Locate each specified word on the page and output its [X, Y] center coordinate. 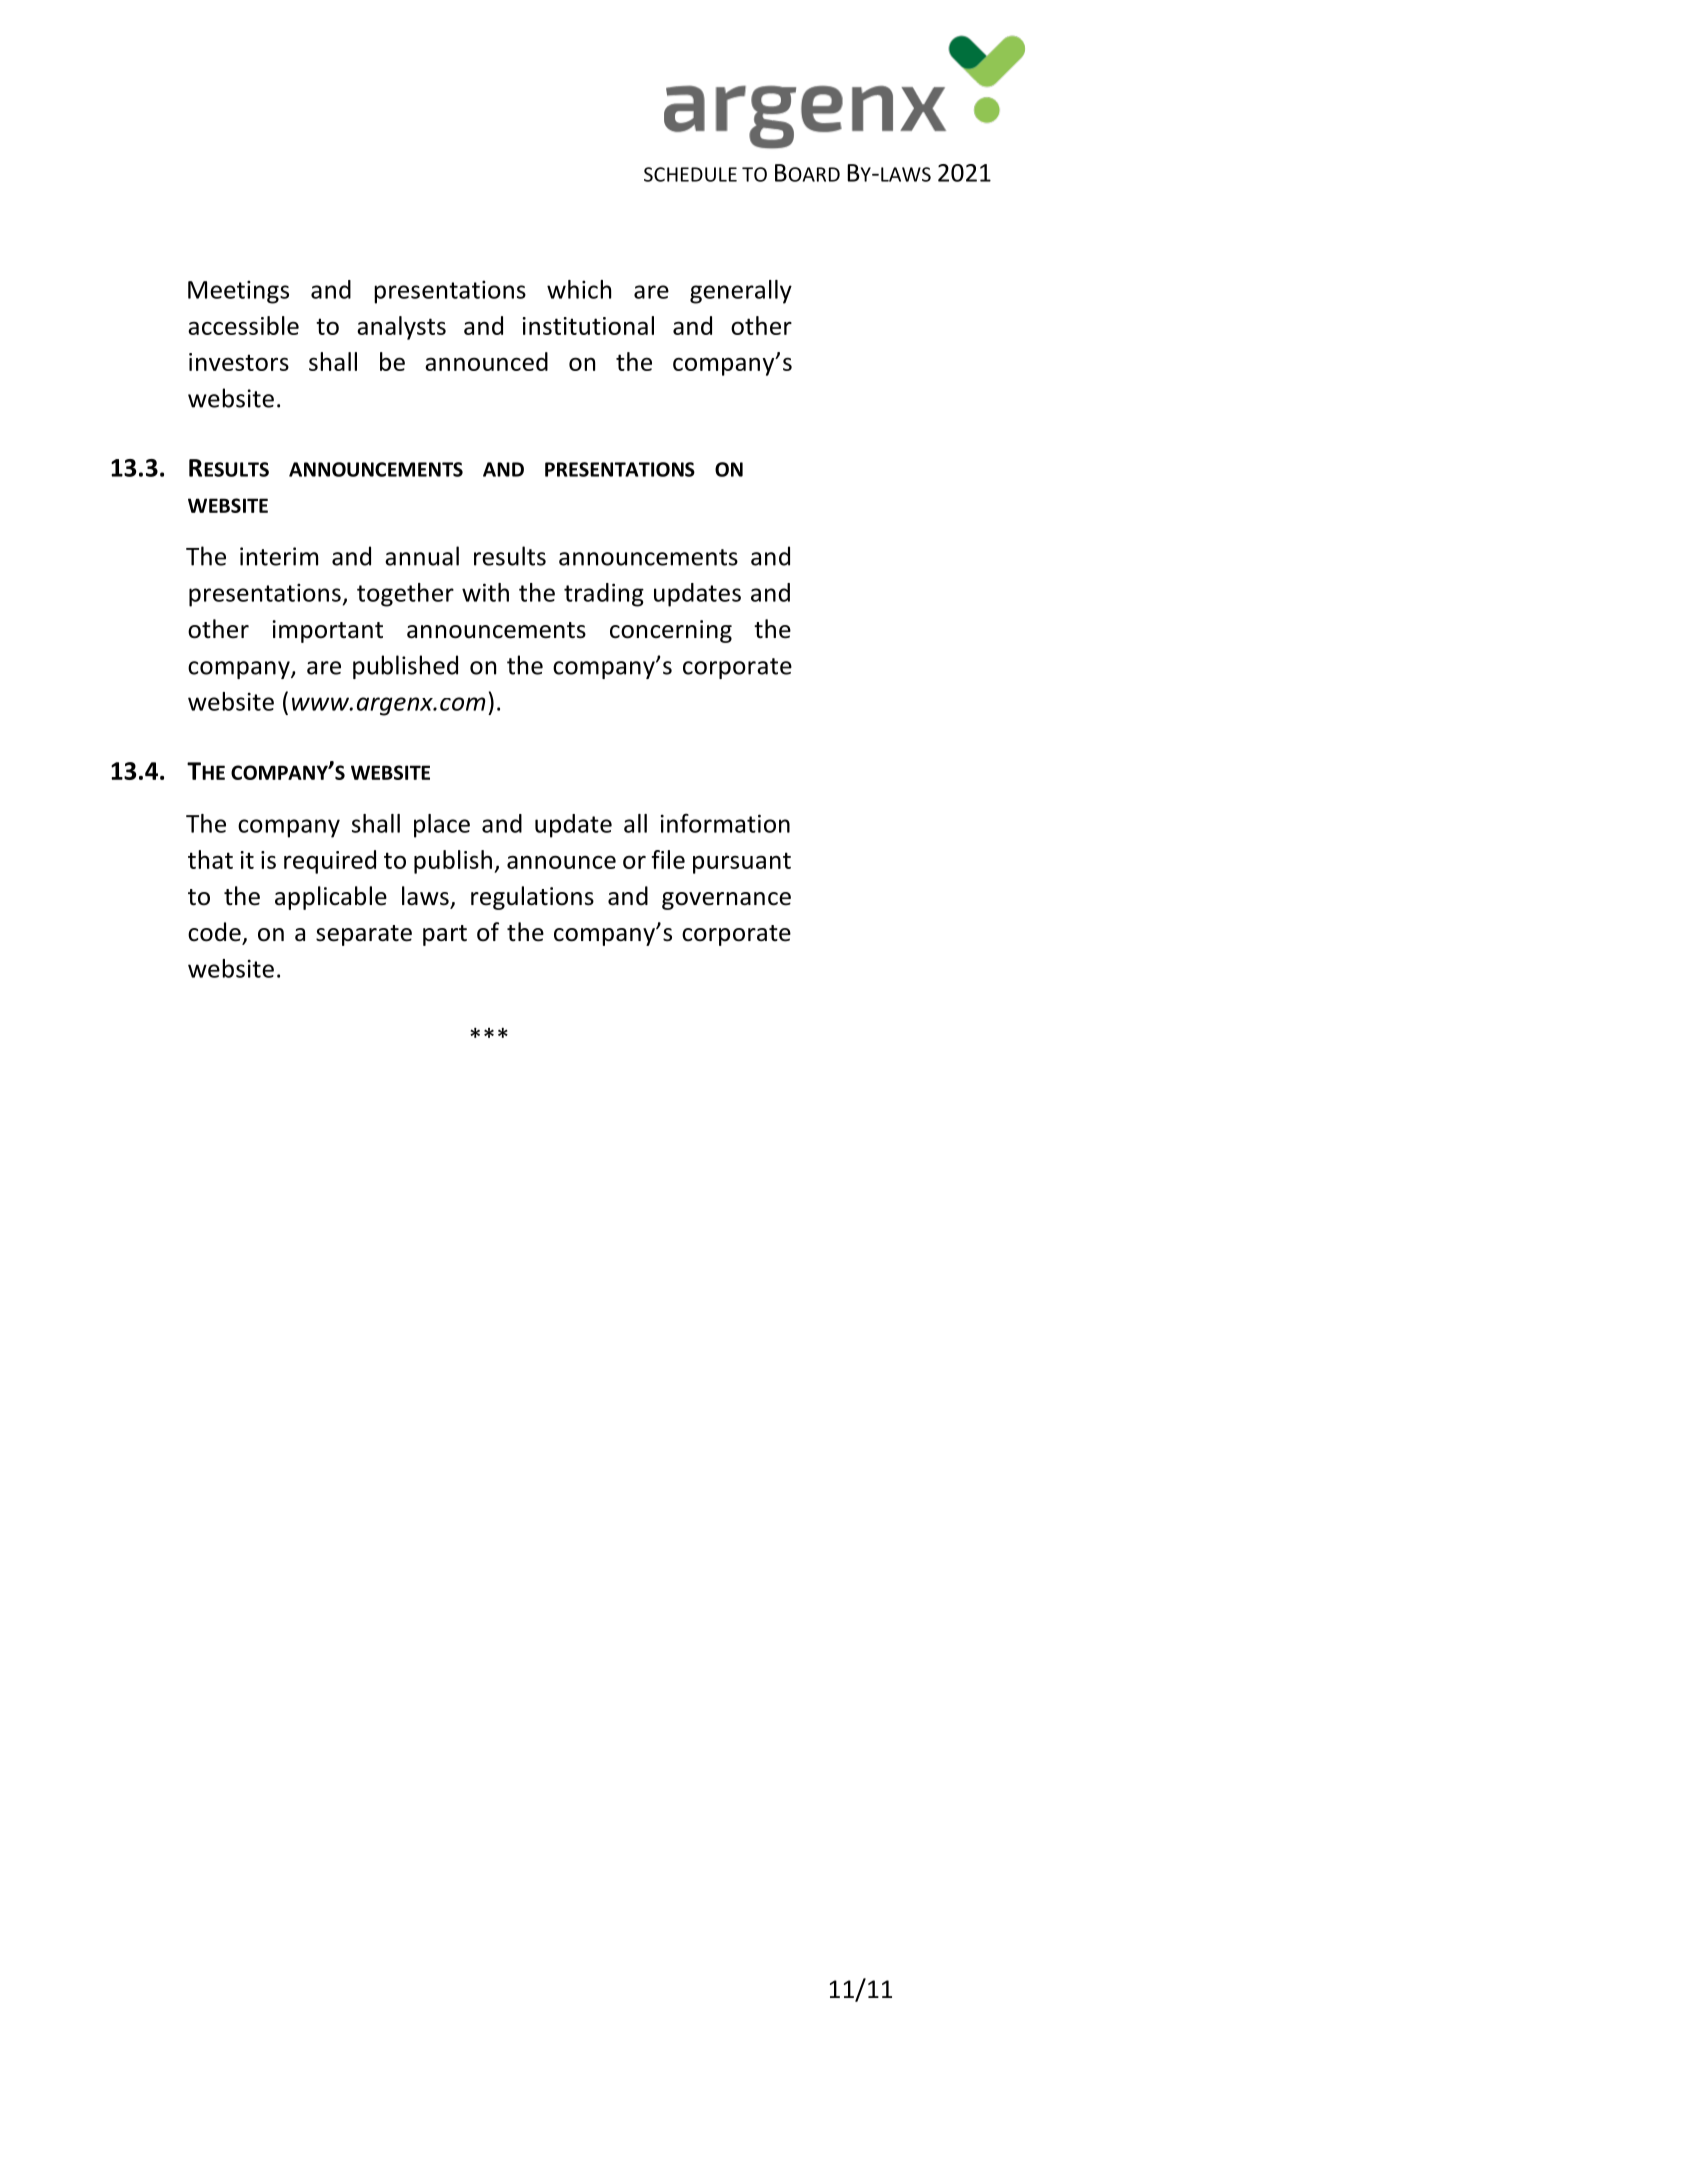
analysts [401, 328]
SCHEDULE [690, 174]
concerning [671, 631]
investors [239, 362]
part [445, 935]
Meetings [238, 292]
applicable [331, 898]
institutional [588, 325]
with [485, 592]
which [579, 289]
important [327, 631]
